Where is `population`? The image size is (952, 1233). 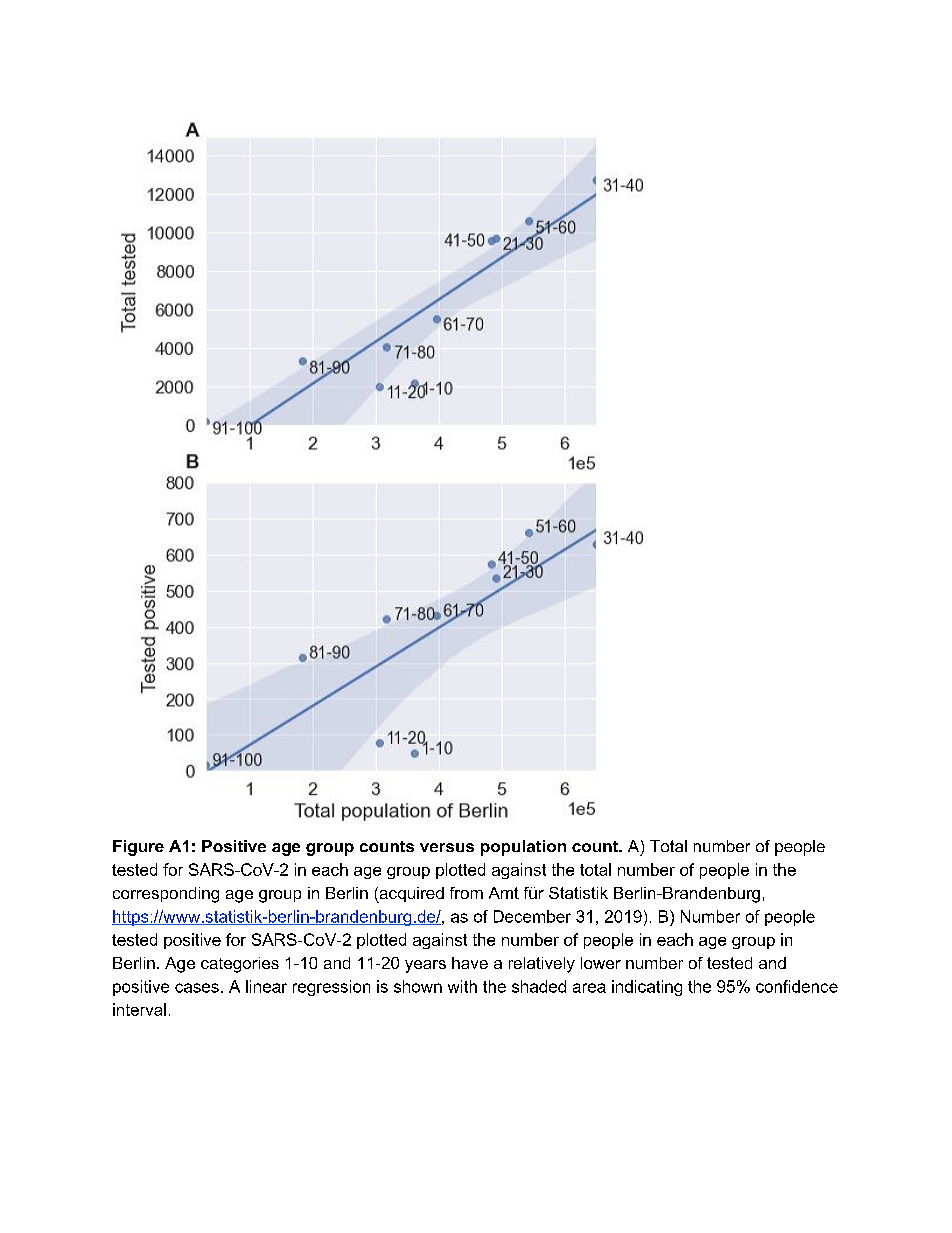
population is located at coordinates (523, 848).
